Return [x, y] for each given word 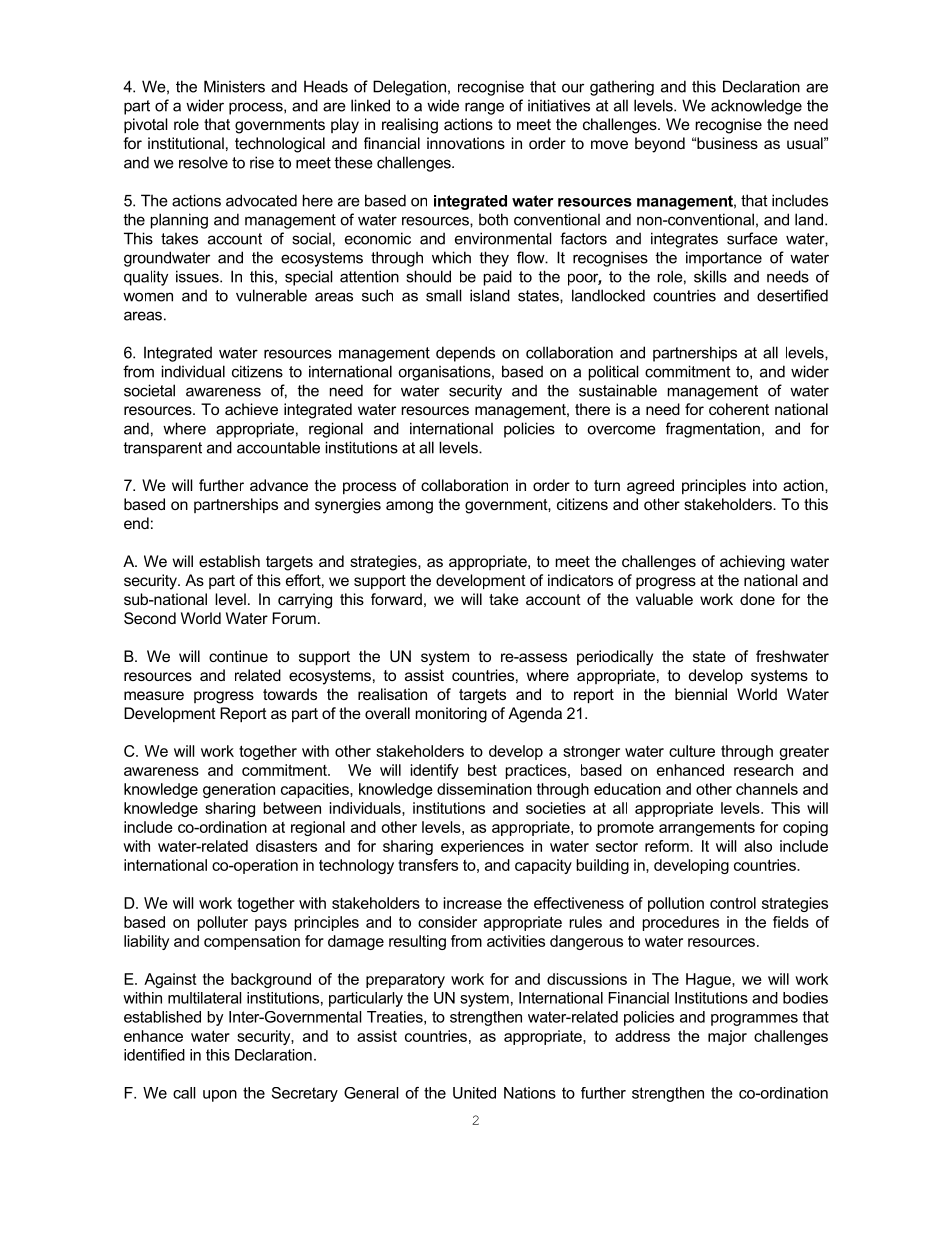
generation [239, 790]
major [727, 1037]
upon [220, 1096]
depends [465, 354]
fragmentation [713, 430]
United [474, 1093]
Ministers [234, 86]
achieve [251, 409]
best [482, 770]
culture [692, 751]
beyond [660, 145]
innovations [466, 143]
